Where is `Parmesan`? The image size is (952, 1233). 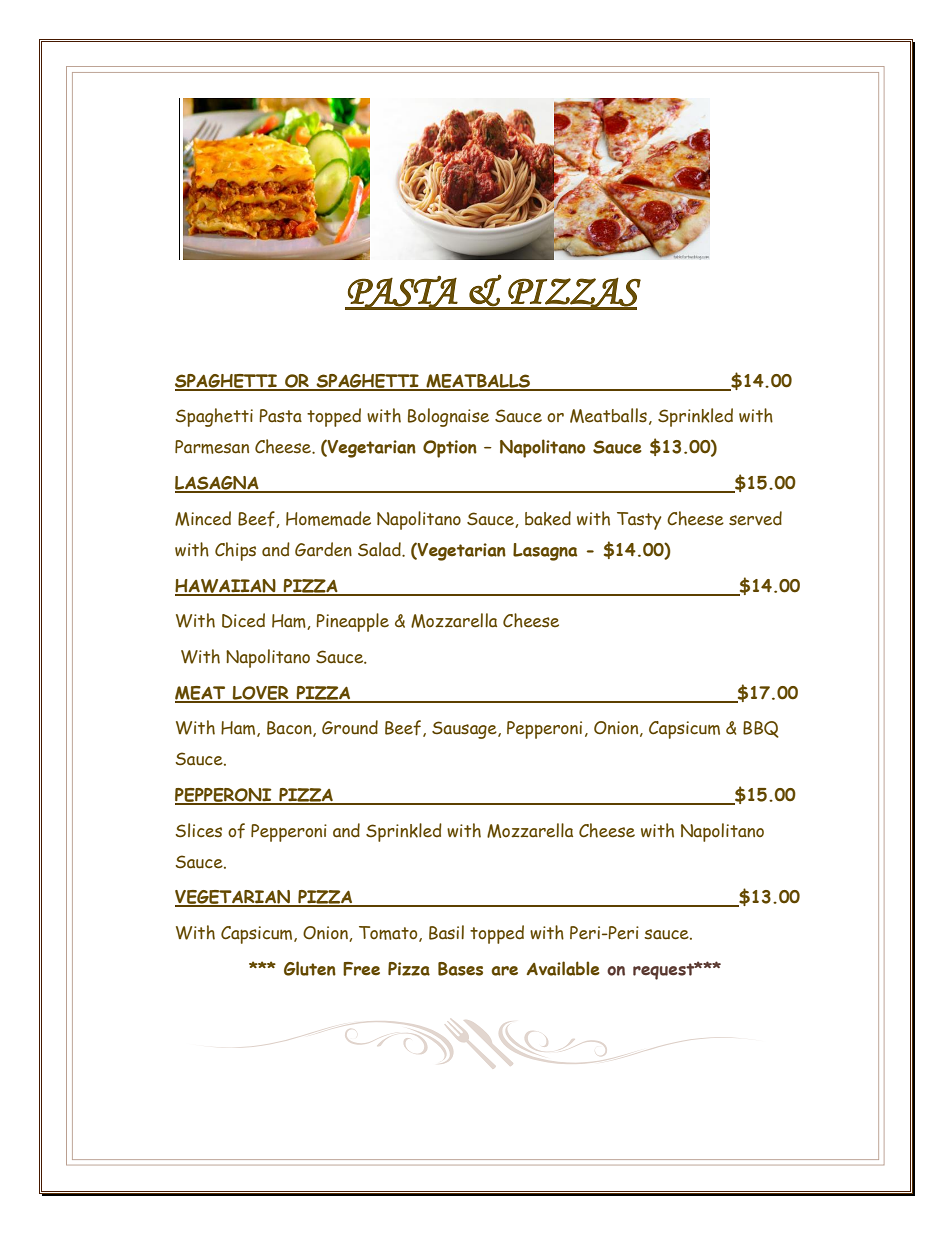
Parmesan is located at coordinates (212, 447).
